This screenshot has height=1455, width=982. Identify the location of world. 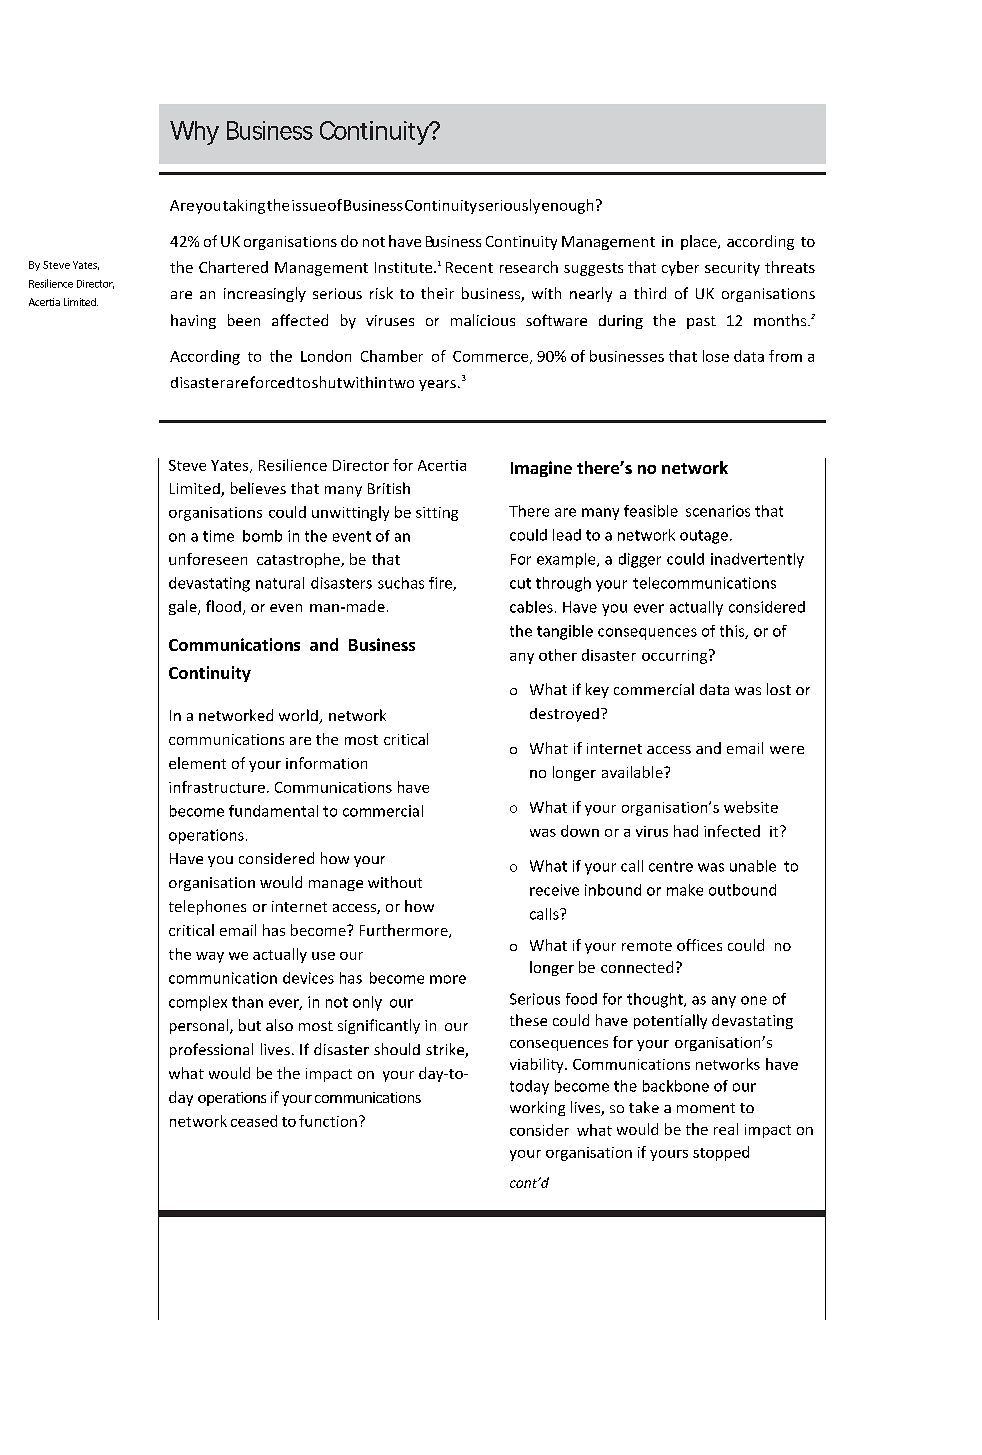
(299, 716).
